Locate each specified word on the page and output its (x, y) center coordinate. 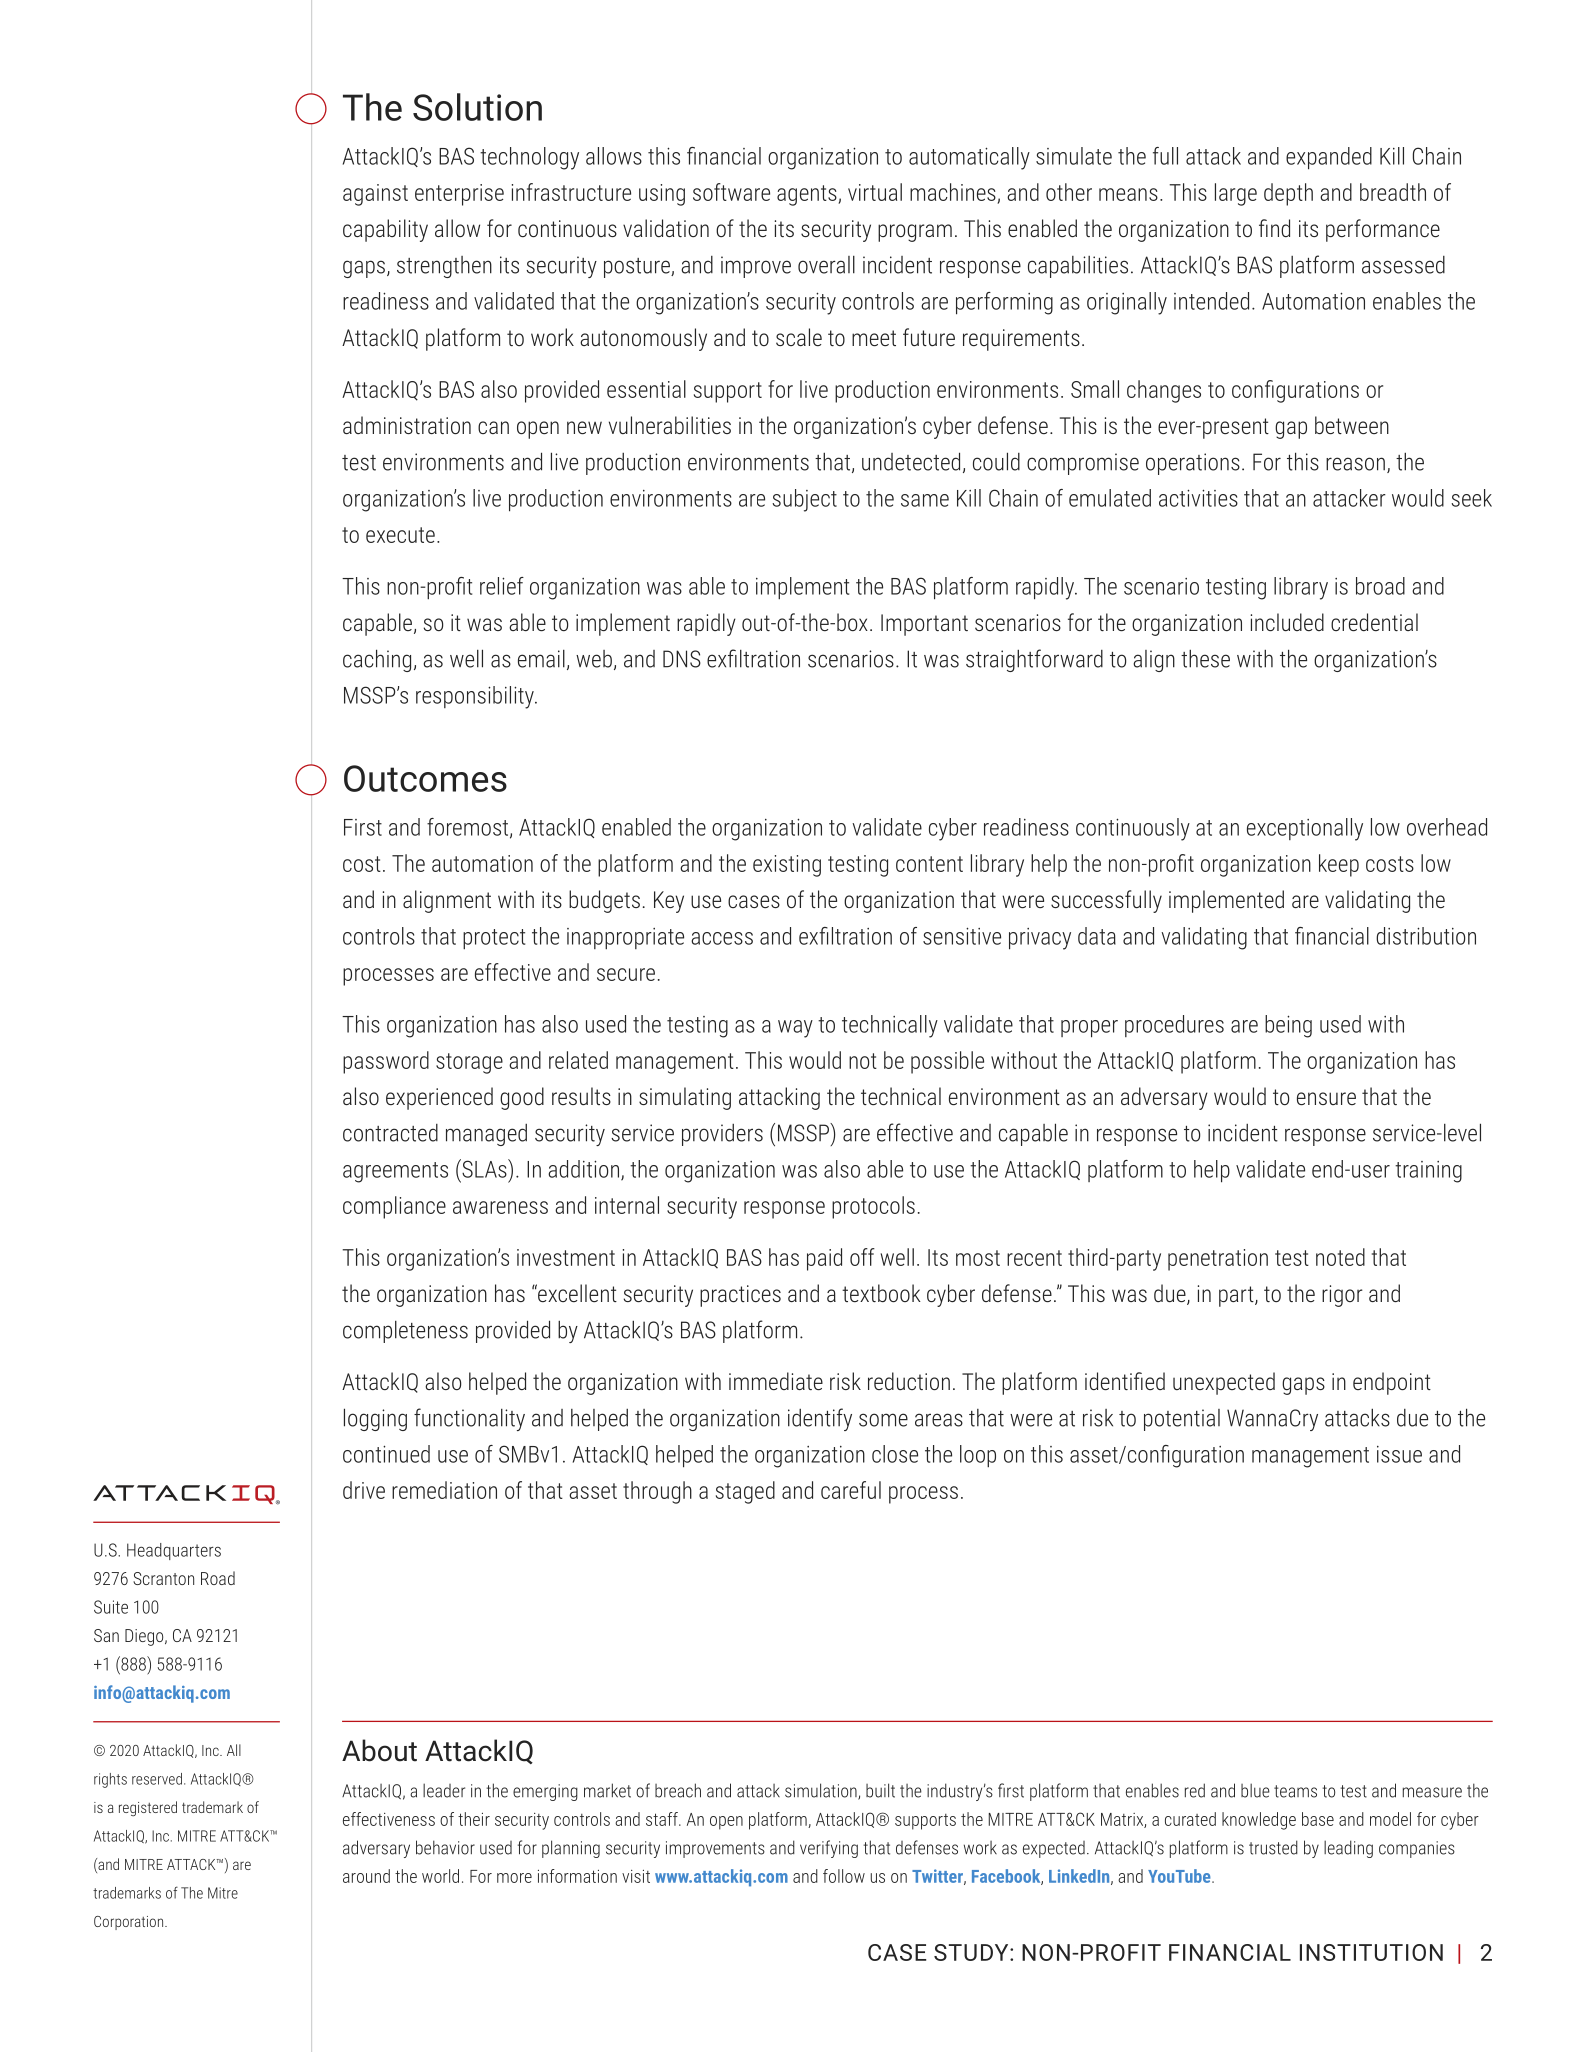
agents (808, 195)
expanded (1329, 158)
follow (844, 1876)
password (386, 1062)
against (375, 195)
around (366, 1876)
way (795, 1029)
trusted (1273, 1847)
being (1288, 1026)
